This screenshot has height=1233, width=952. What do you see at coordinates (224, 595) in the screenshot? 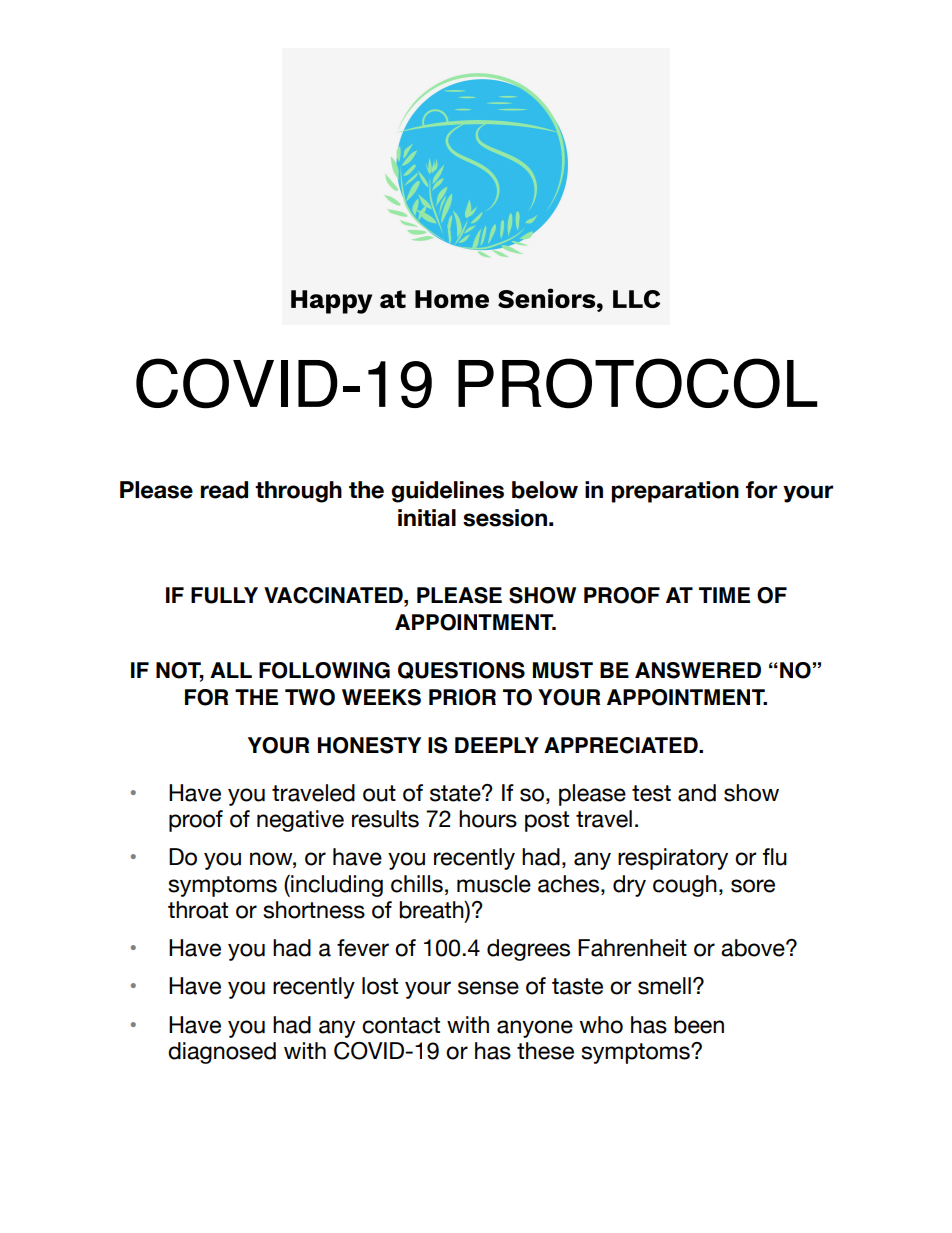
I see `FULLY` at bounding box center [224, 595].
